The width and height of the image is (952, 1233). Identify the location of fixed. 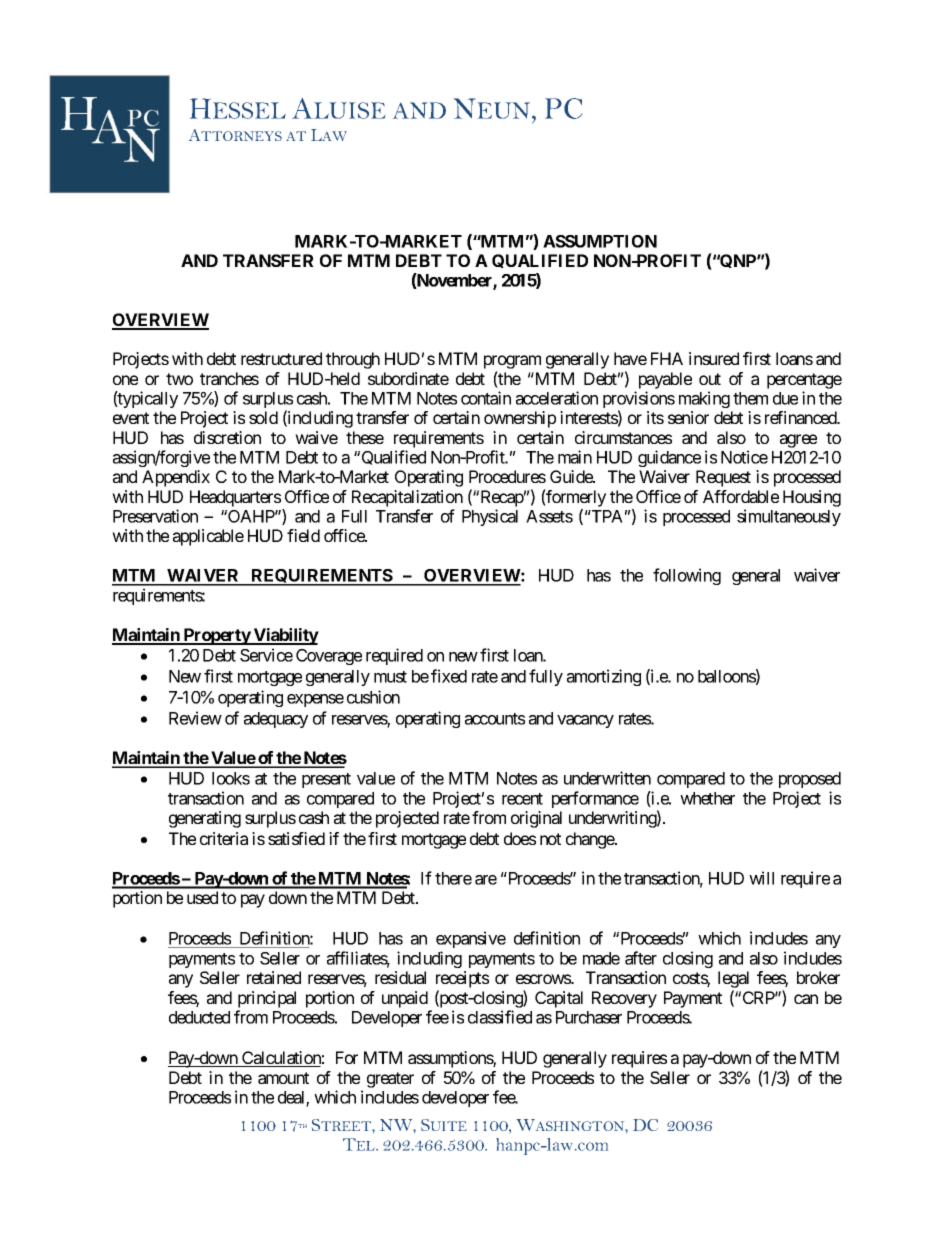
(449, 676).
